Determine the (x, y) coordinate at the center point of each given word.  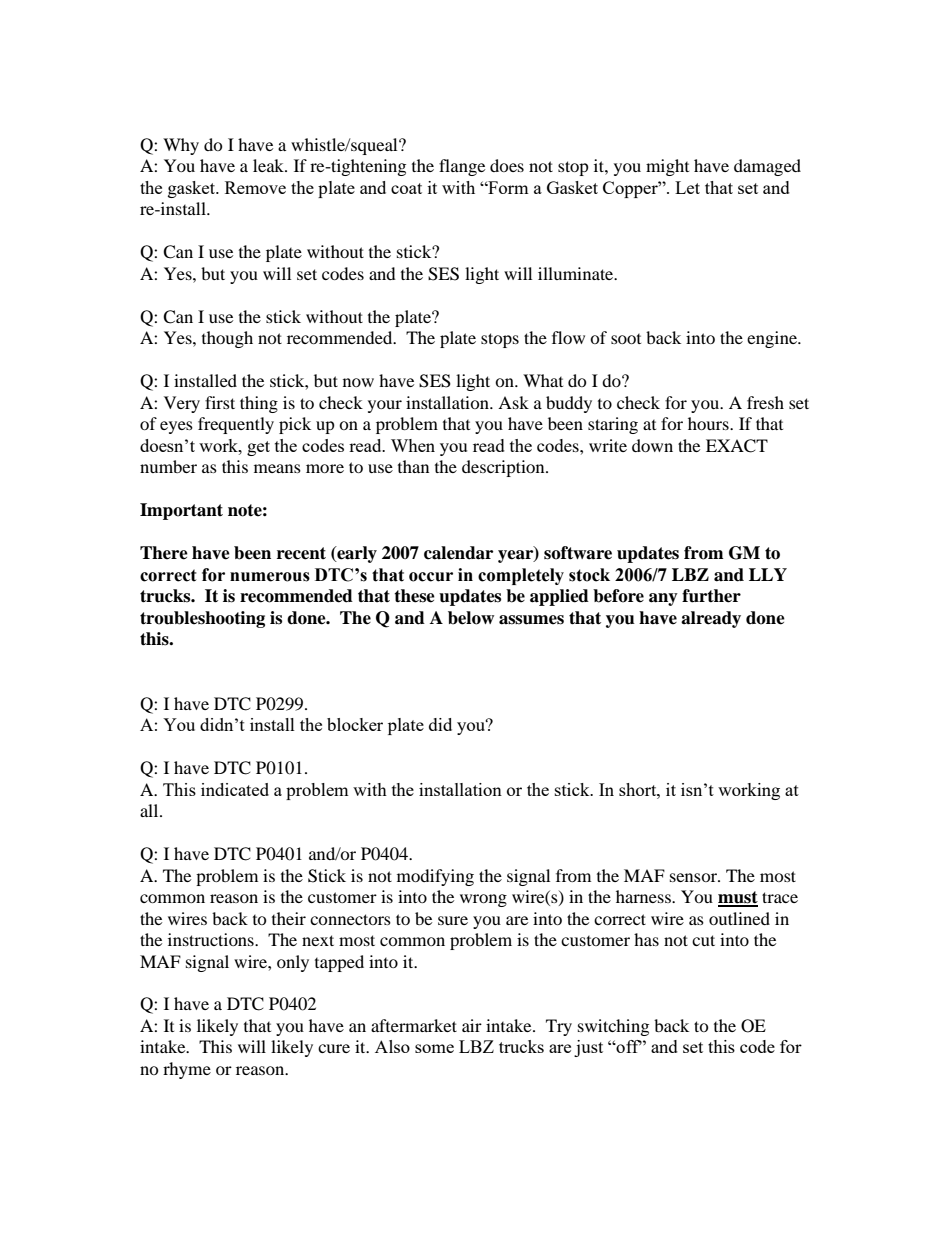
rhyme (187, 1070)
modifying (435, 877)
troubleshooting (202, 619)
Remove (255, 187)
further (711, 596)
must (738, 898)
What (543, 380)
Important (181, 511)
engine (773, 339)
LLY (768, 574)
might (667, 167)
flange (462, 167)
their (289, 918)
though (227, 339)
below (471, 618)
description (504, 468)
